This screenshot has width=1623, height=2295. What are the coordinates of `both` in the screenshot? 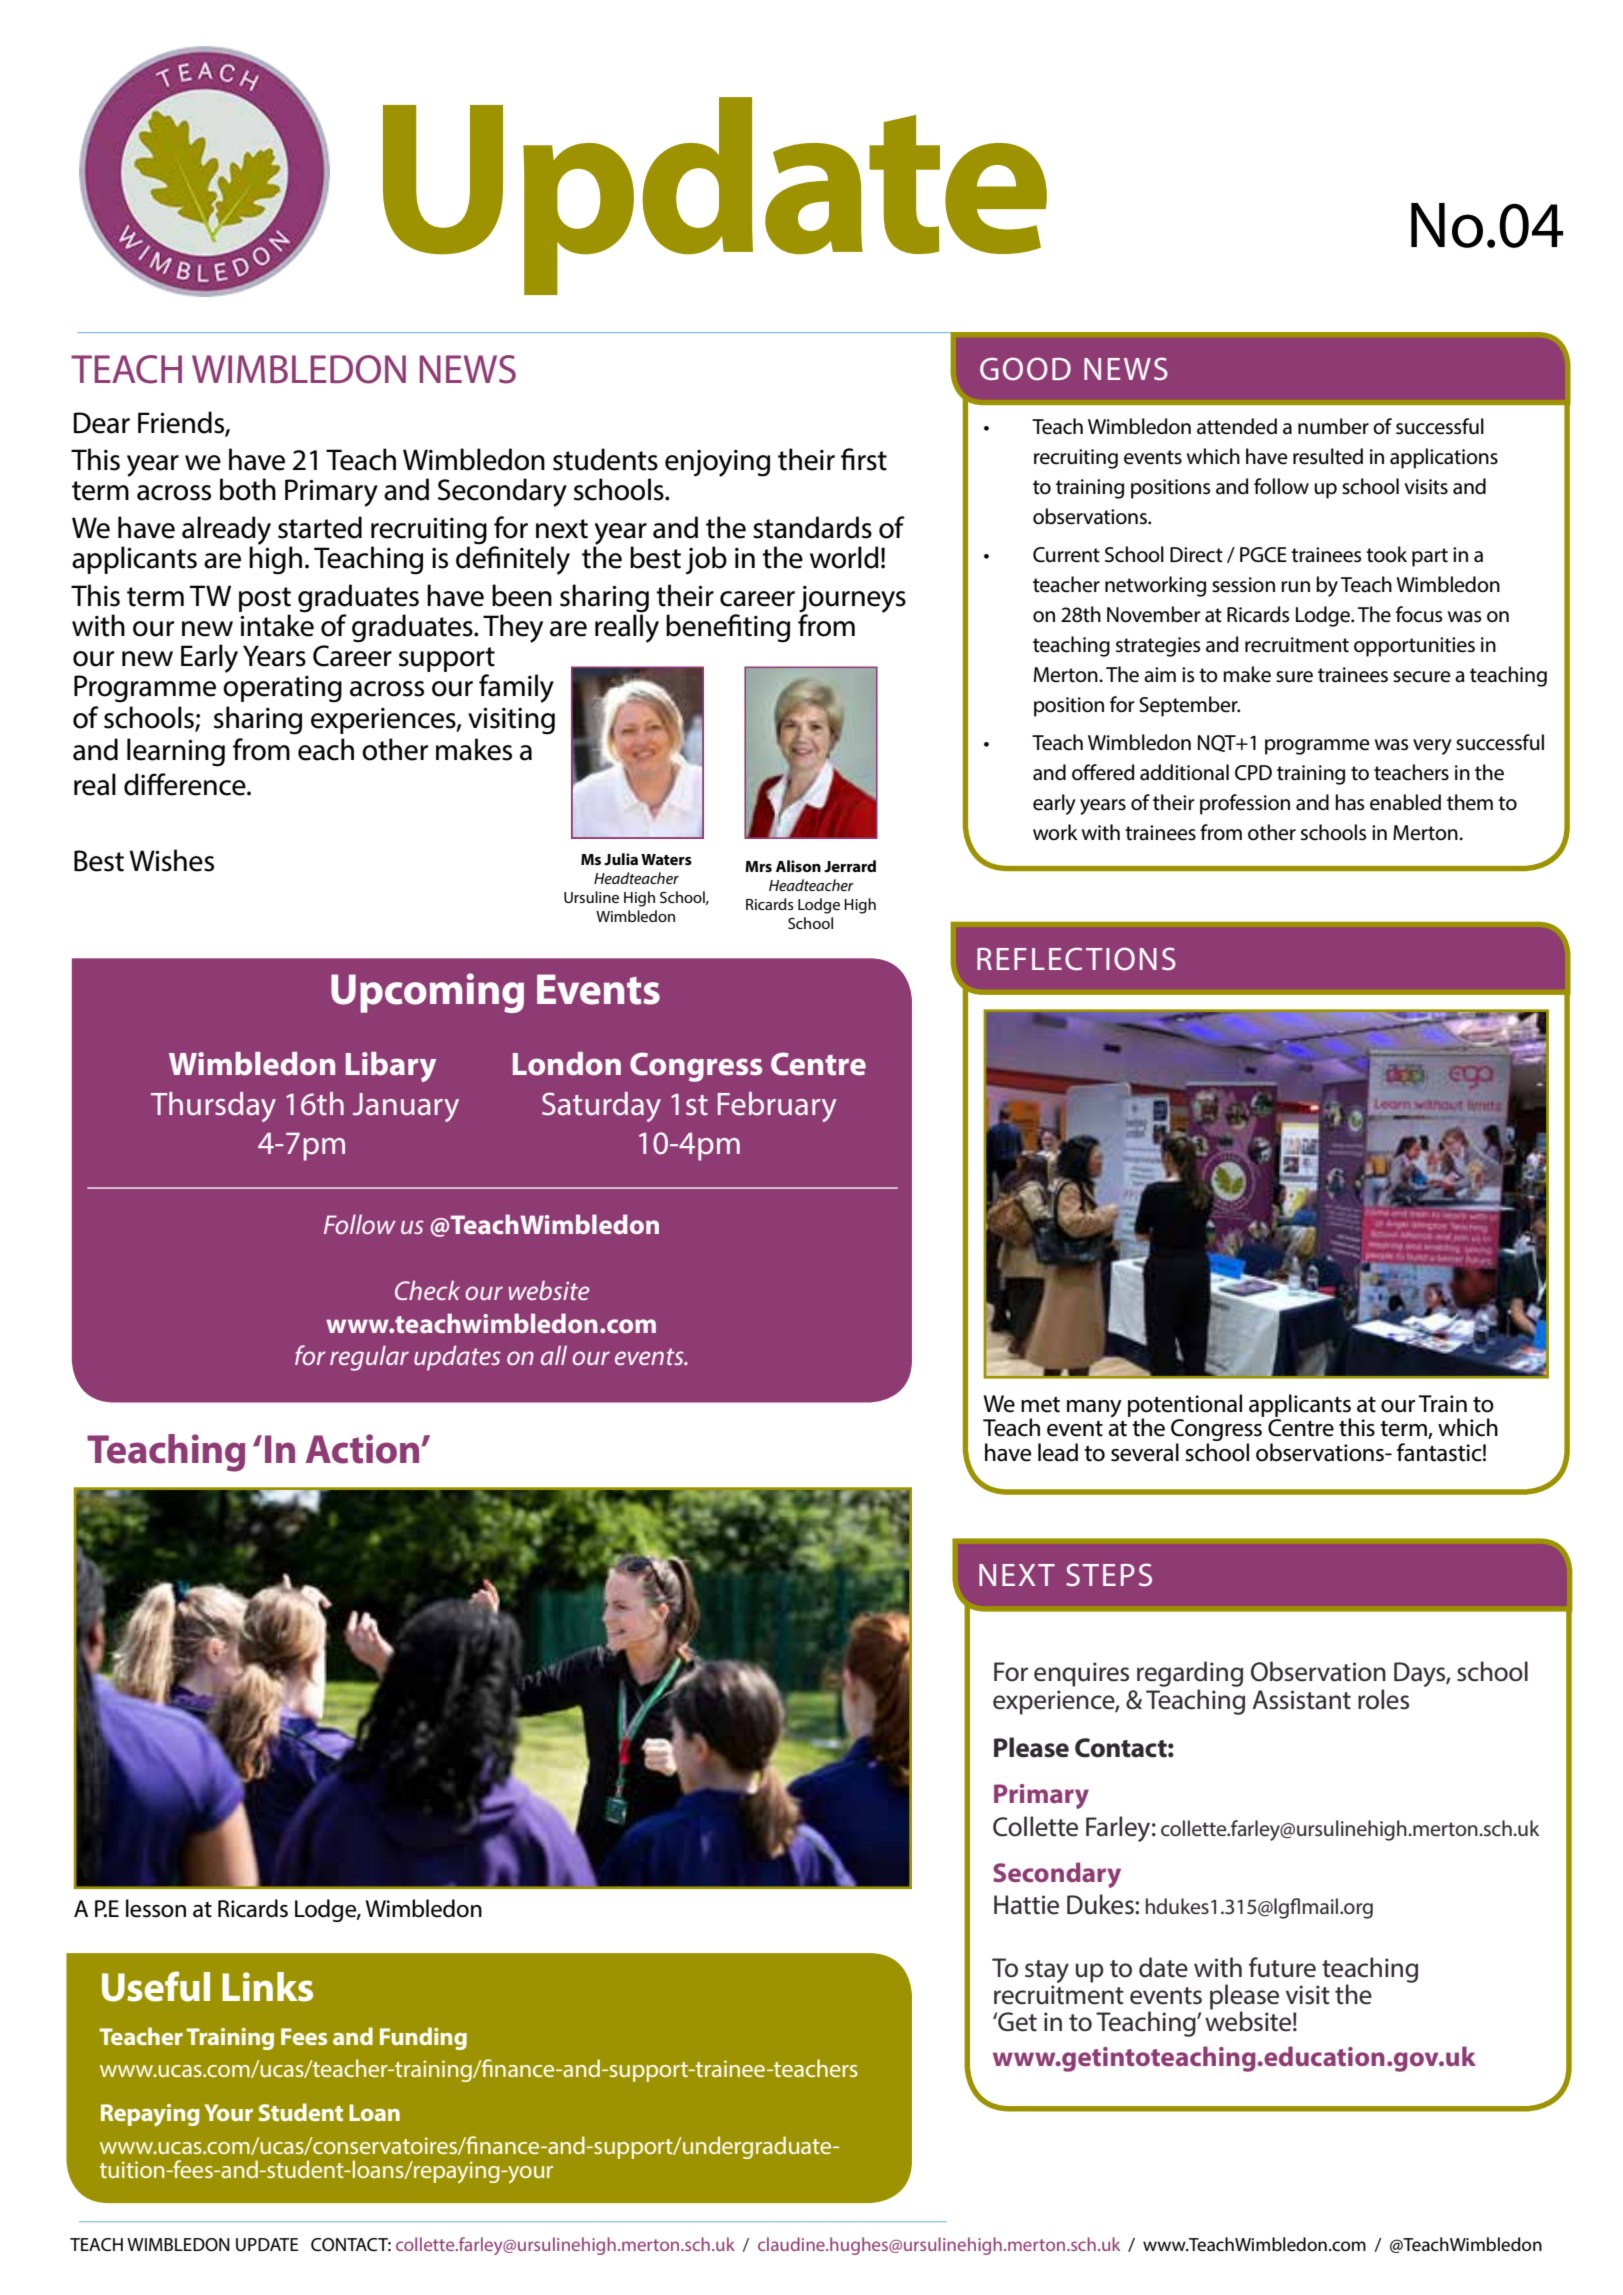 It's located at (248, 489).
